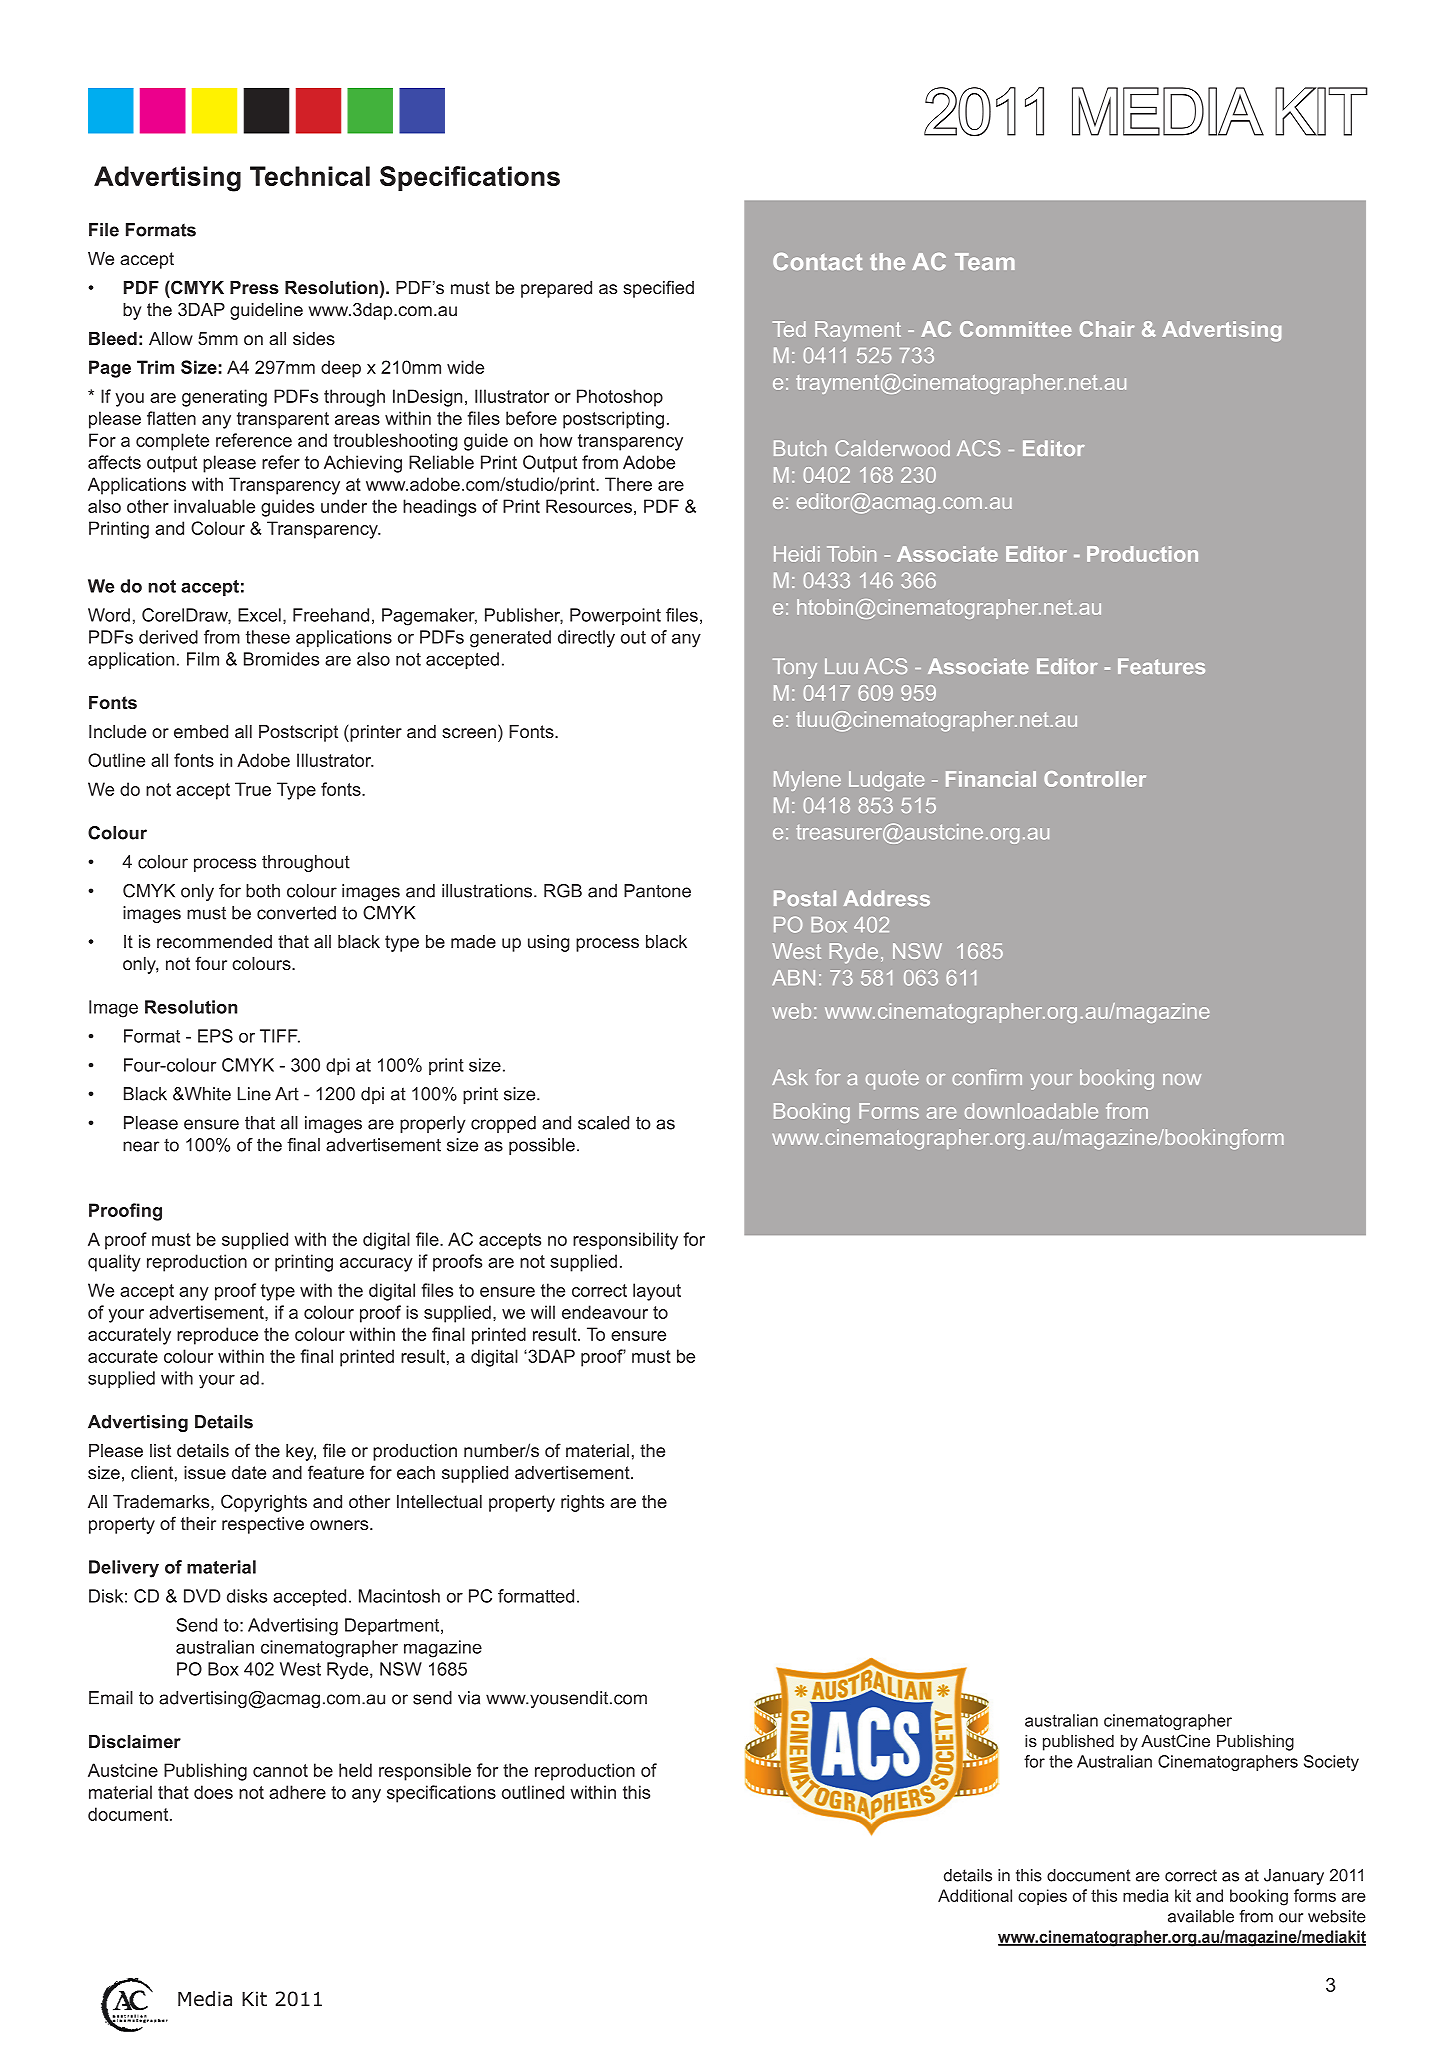 This document has width=1454, height=2057. I want to click on Heidi, so click(797, 554).
